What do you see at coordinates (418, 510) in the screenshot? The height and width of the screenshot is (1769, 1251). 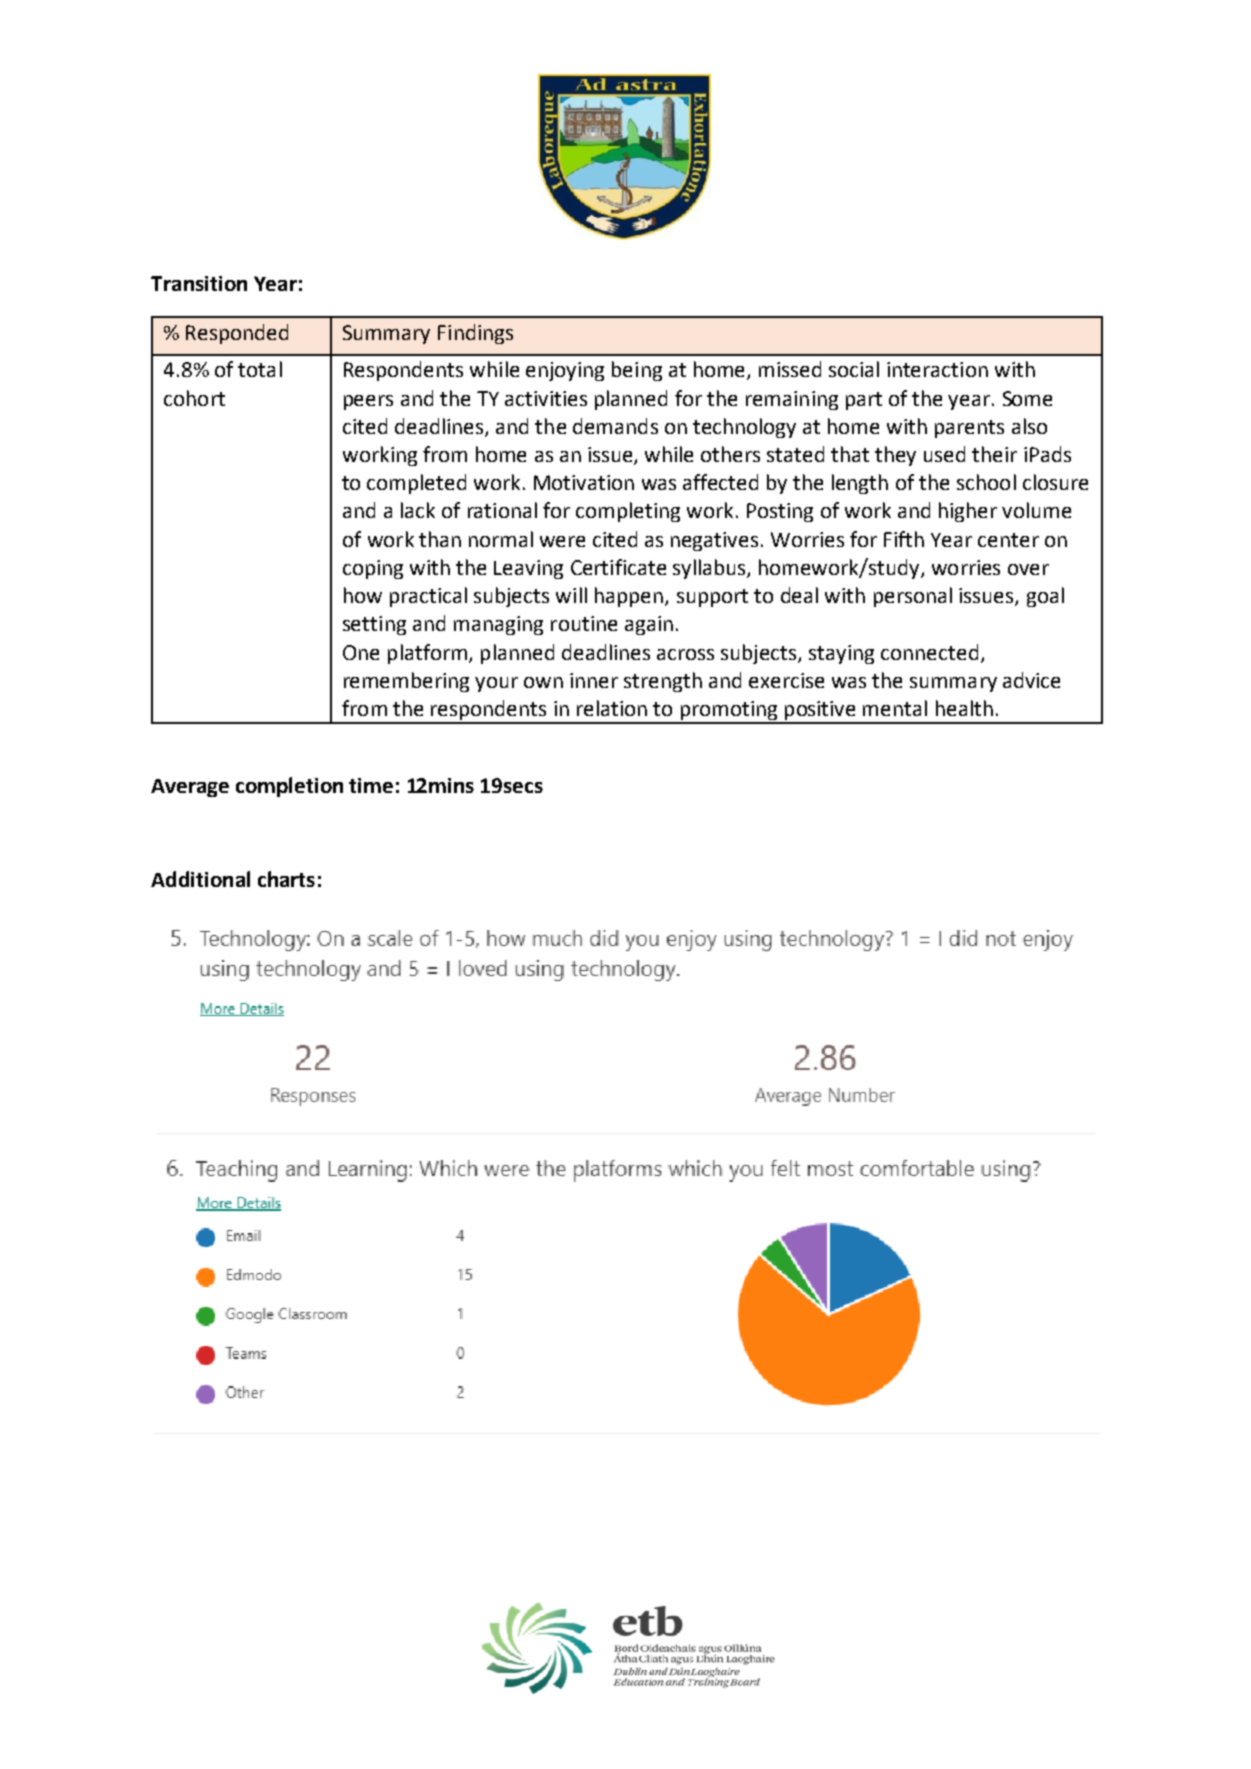 I see `lack` at bounding box center [418, 510].
